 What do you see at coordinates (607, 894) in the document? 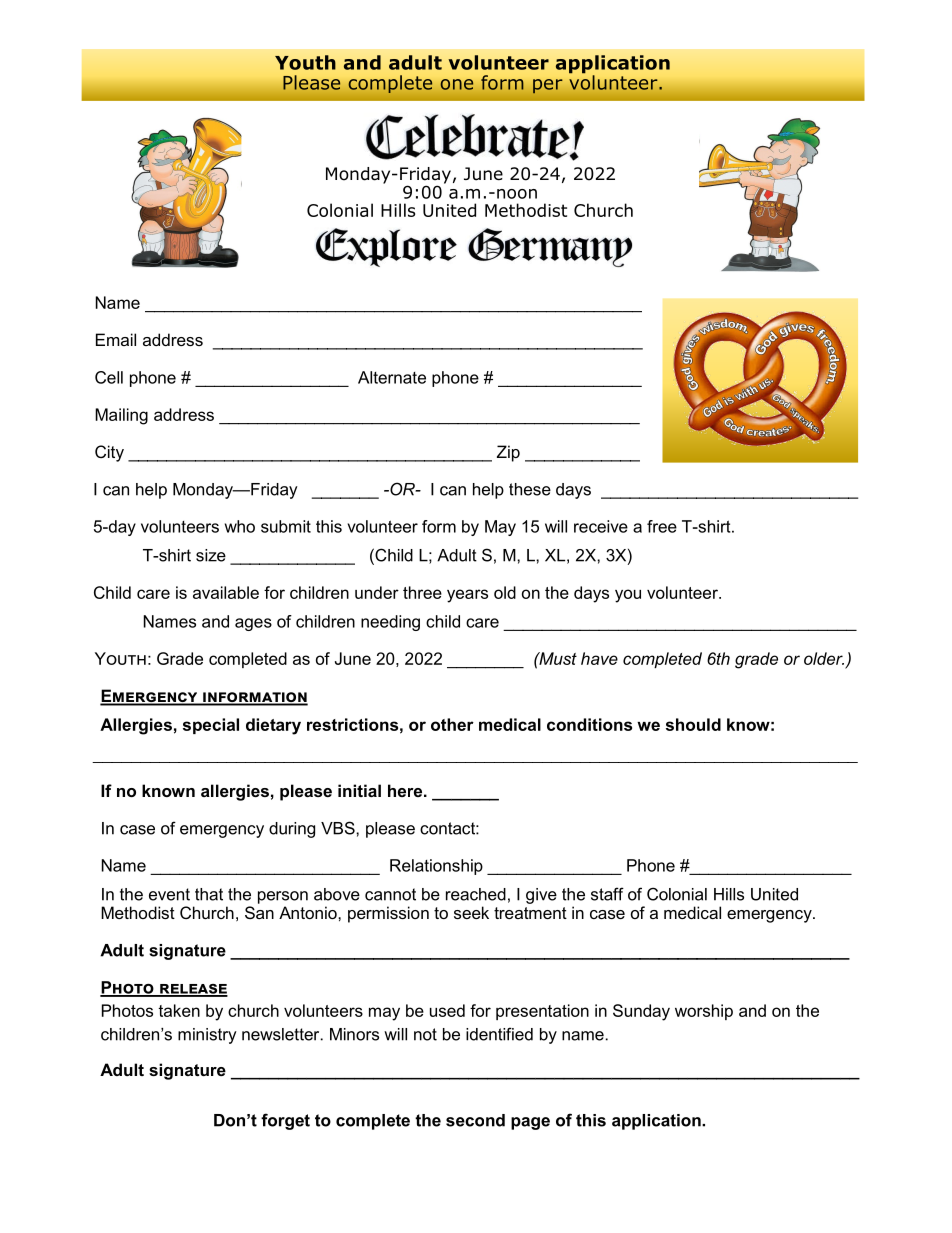
I see `staff` at bounding box center [607, 894].
